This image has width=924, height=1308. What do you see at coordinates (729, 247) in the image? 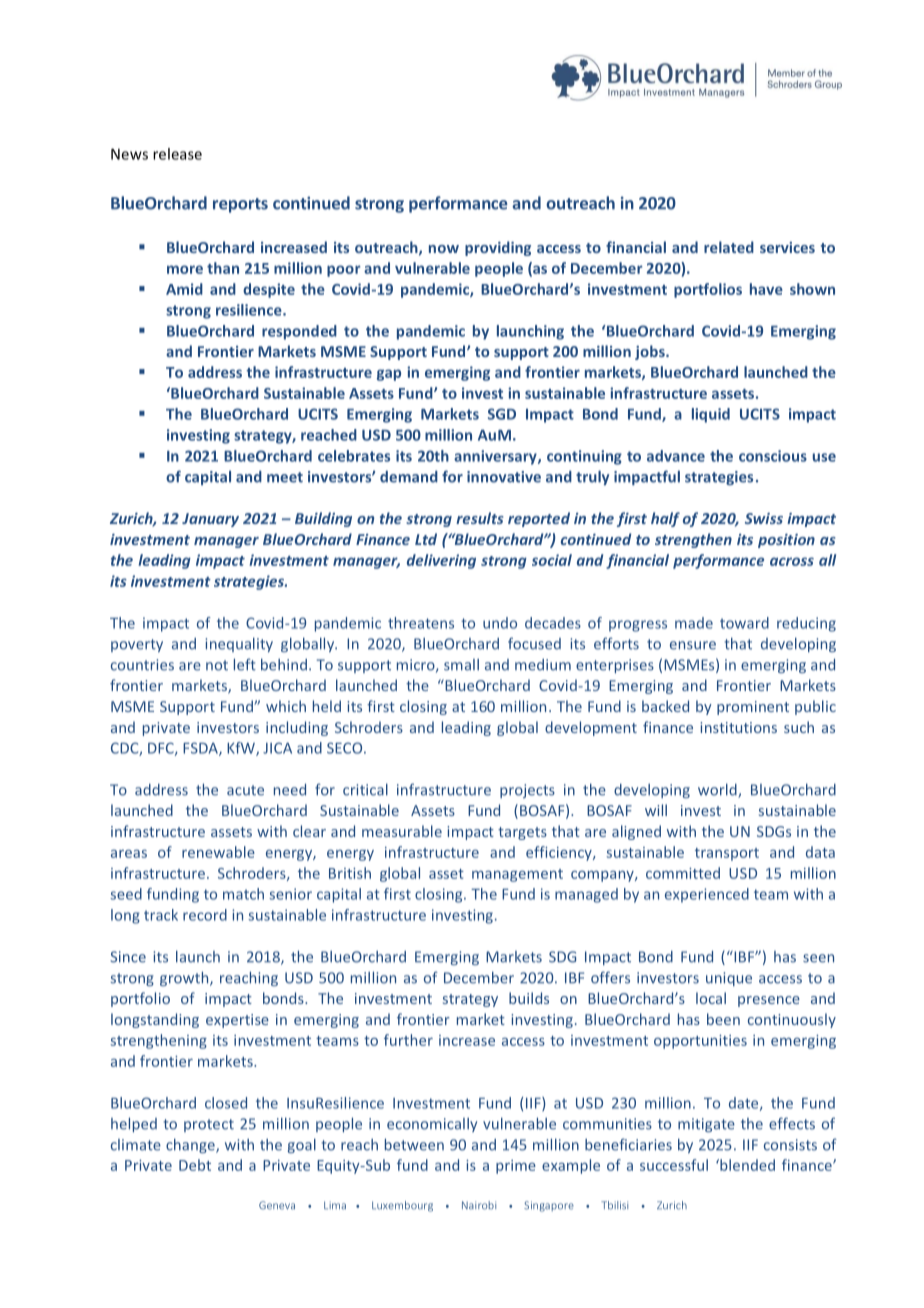
I see `related` at bounding box center [729, 247].
